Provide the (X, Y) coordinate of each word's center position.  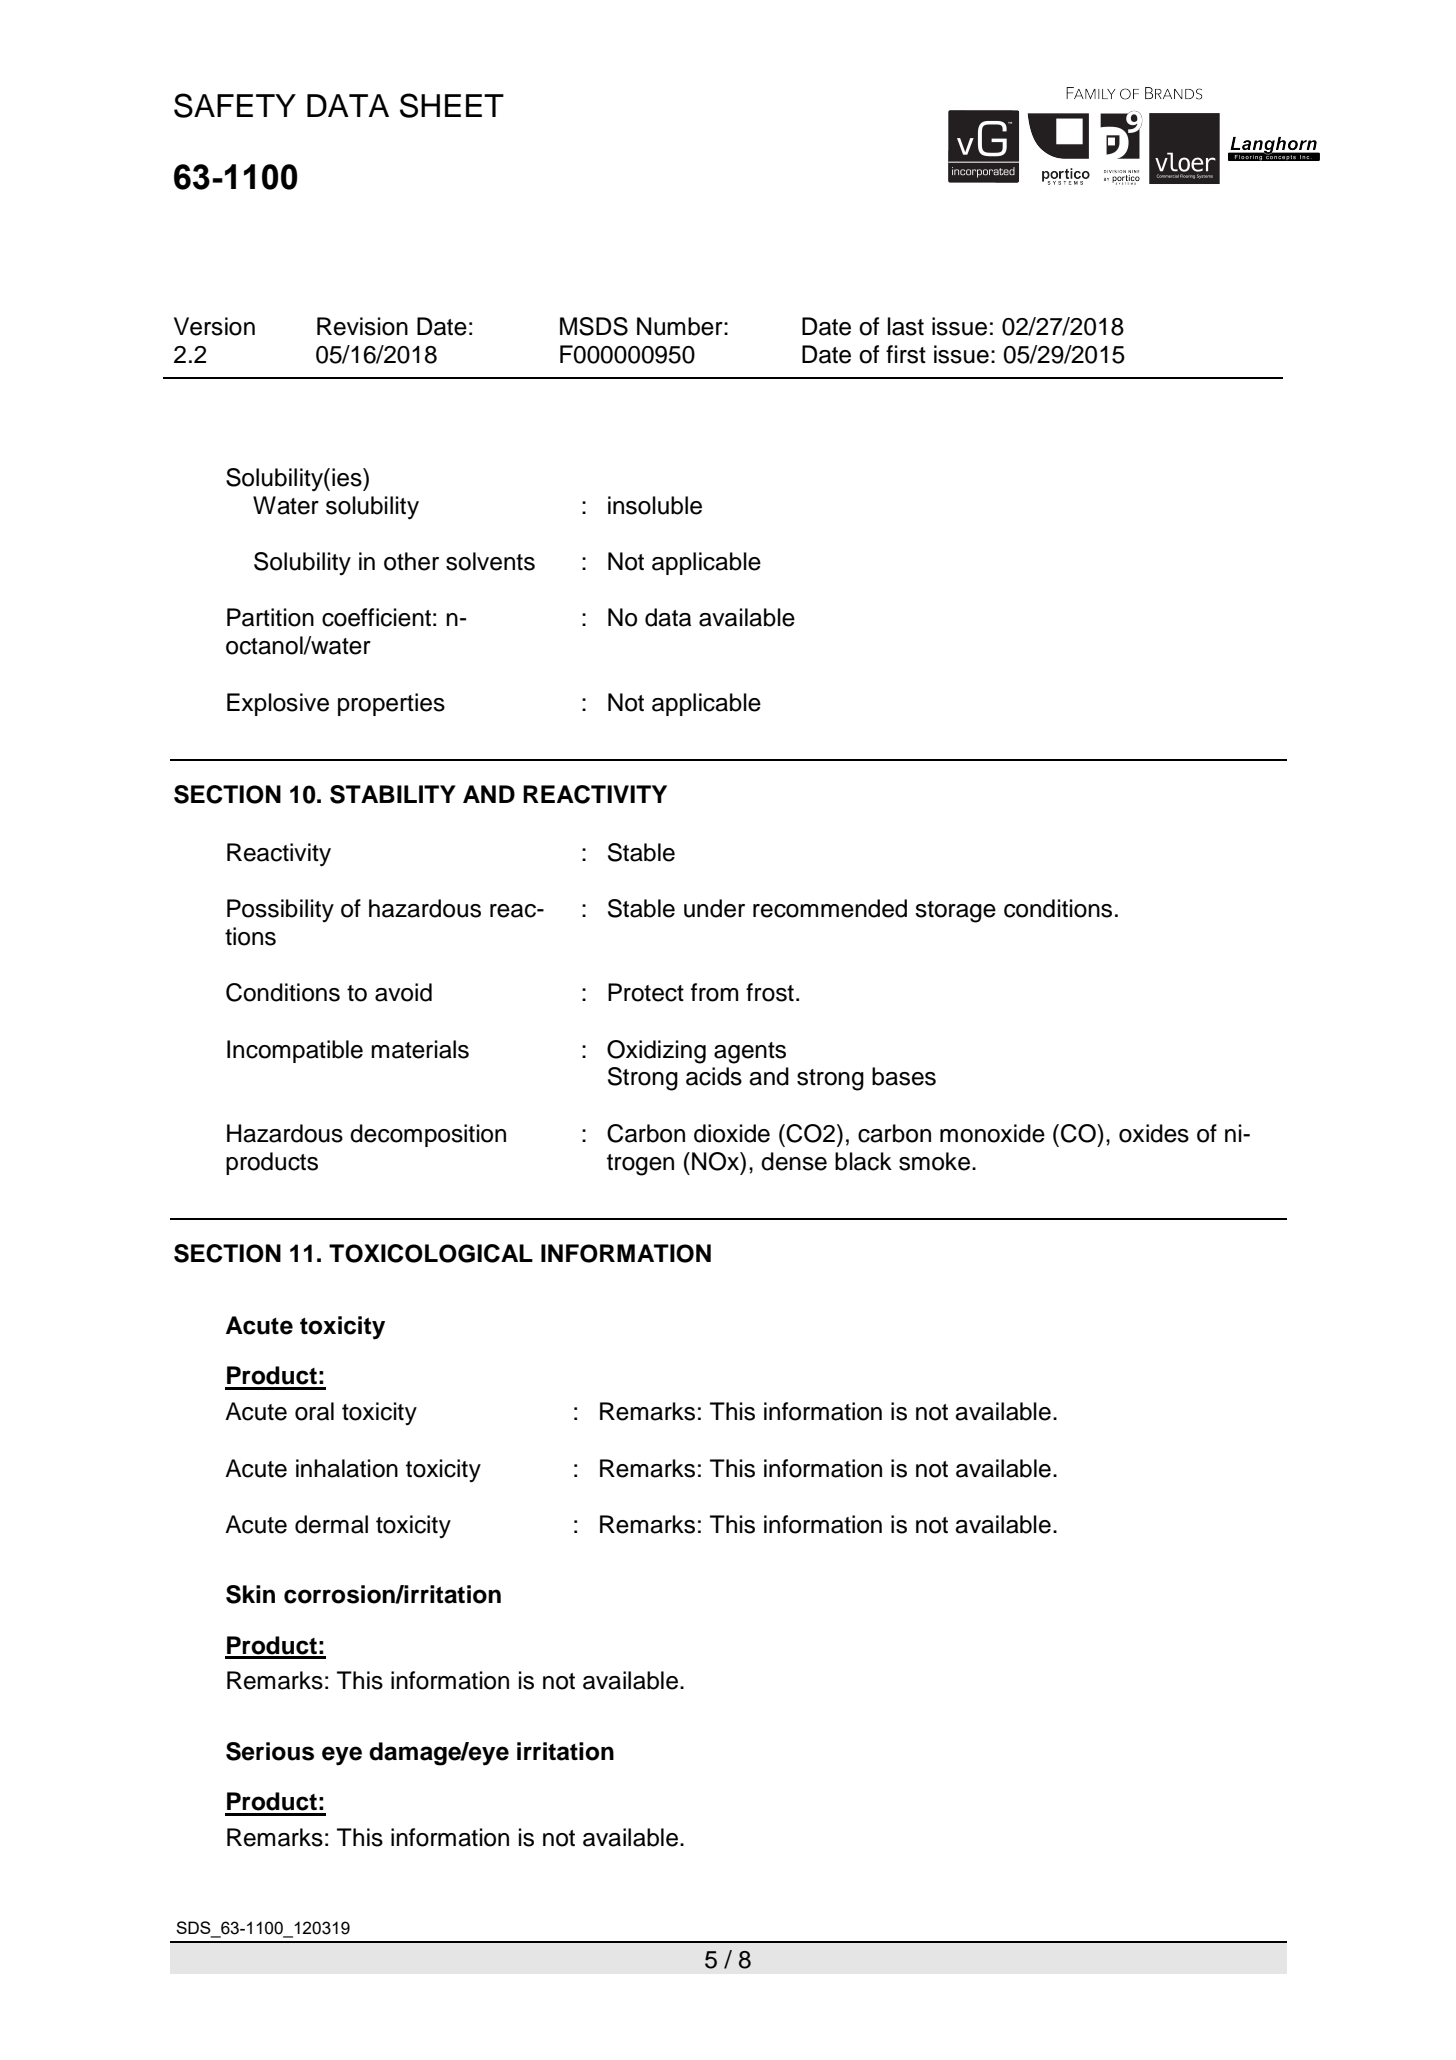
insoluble (655, 505)
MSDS (594, 326)
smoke (934, 1161)
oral (314, 1411)
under (714, 908)
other (411, 561)
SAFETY (235, 105)
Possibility (280, 910)
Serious (270, 1751)
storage (955, 912)
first (906, 354)
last (906, 326)
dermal (331, 1524)
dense (794, 1161)
